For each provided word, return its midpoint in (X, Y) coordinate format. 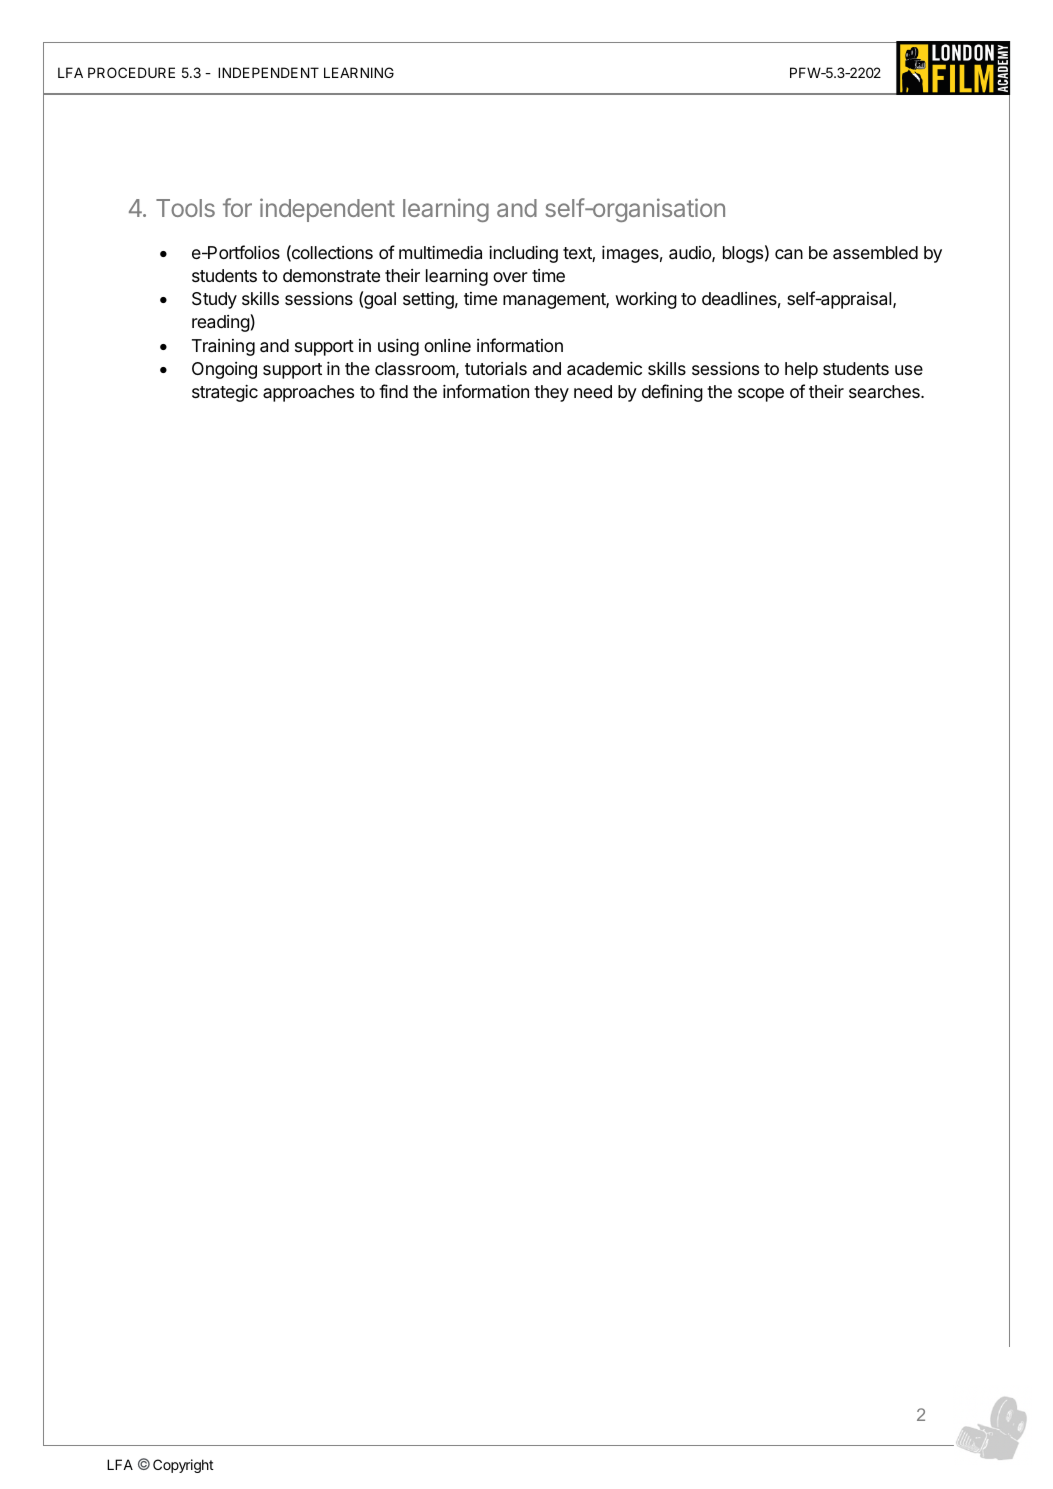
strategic (225, 393)
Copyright (183, 1466)
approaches (308, 393)
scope (761, 395)
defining (672, 393)
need (593, 391)
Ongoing (224, 370)
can (789, 254)
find (393, 391)
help (801, 370)
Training (223, 347)
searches (885, 391)
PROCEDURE (131, 72)
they (551, 393)
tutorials (496, 369)
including (523, 254)
